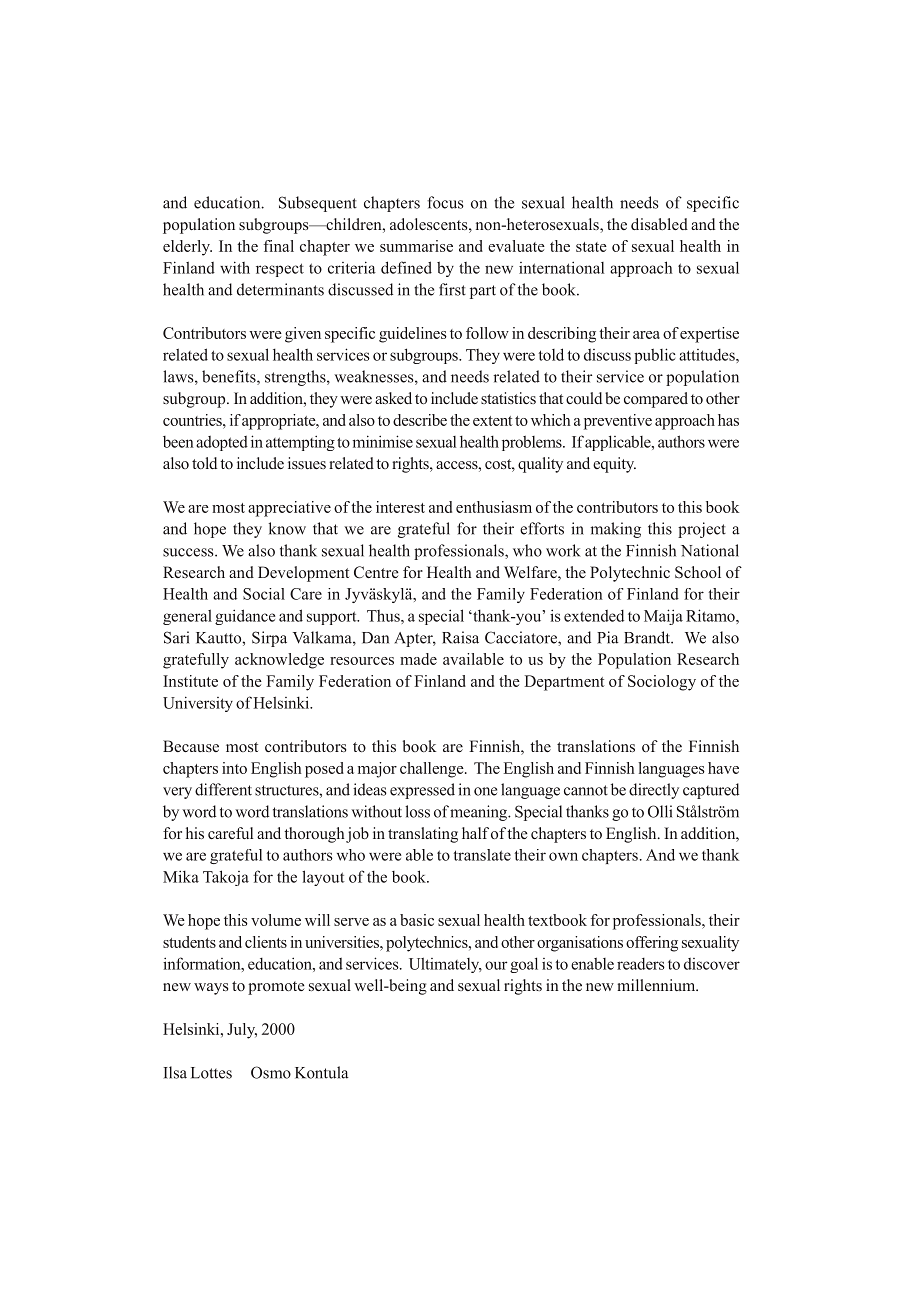 This screenshot has width=924, height=1308. What do you see at coordinates (656, 400) in the screenshot?
I see `compared` at bounding box center [656, 400].
